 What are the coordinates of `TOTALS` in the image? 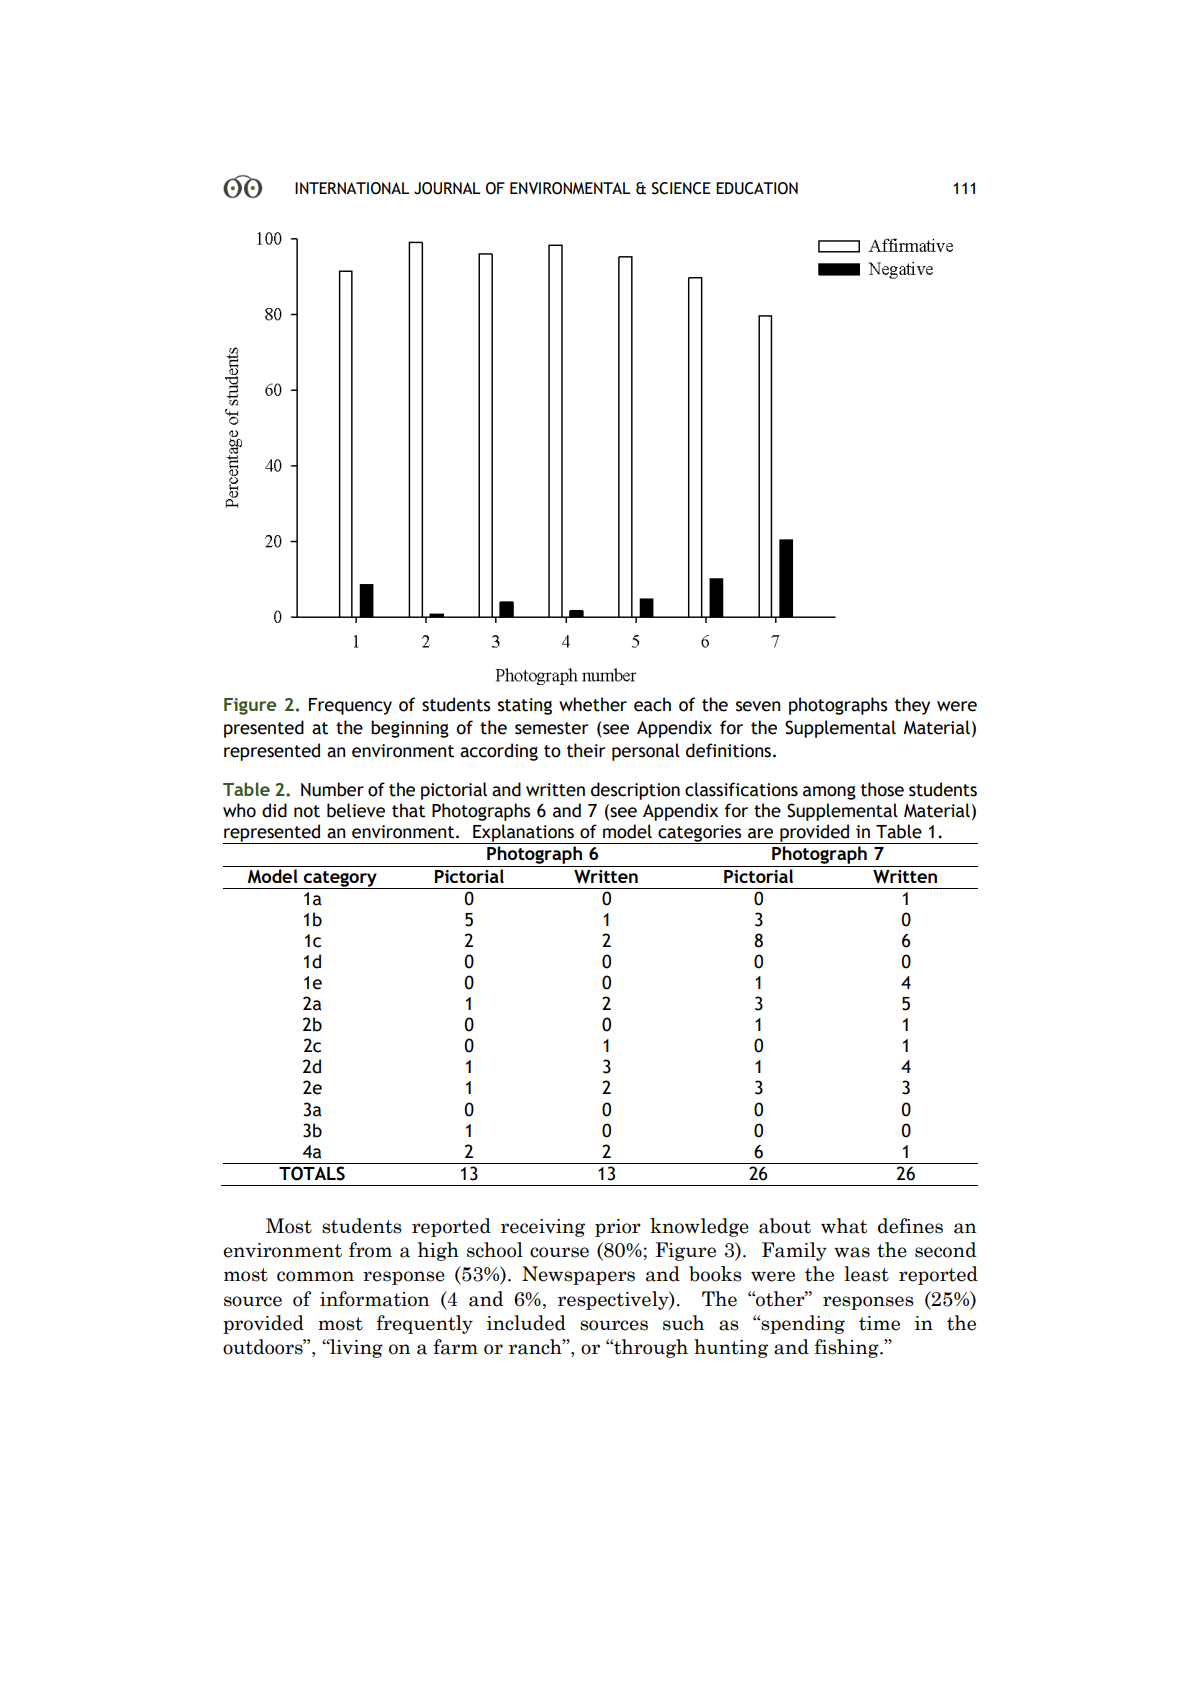 It's located at (312, 1173).
